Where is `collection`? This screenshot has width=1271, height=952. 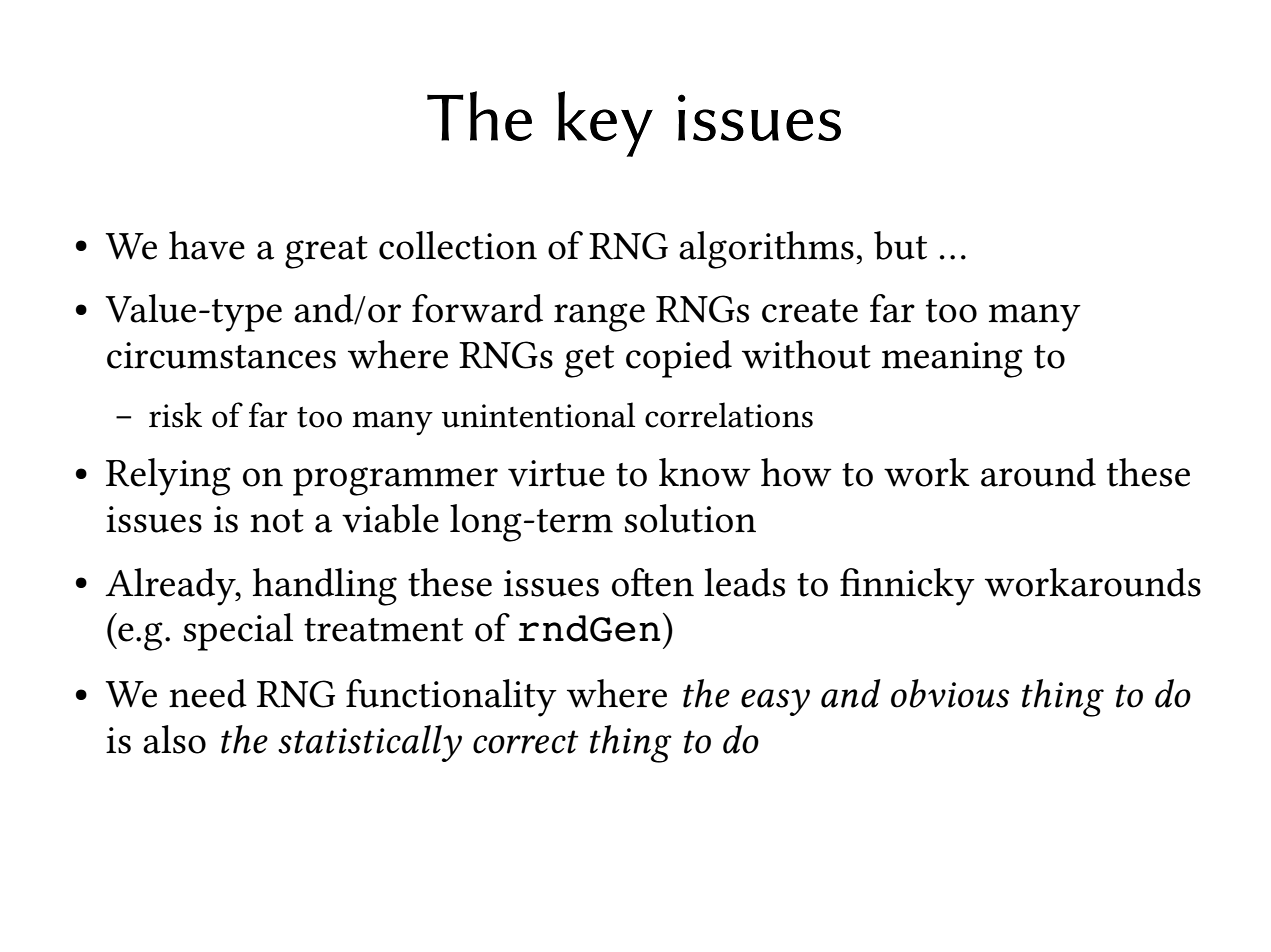
collection is located at coordinates (458, 245).
